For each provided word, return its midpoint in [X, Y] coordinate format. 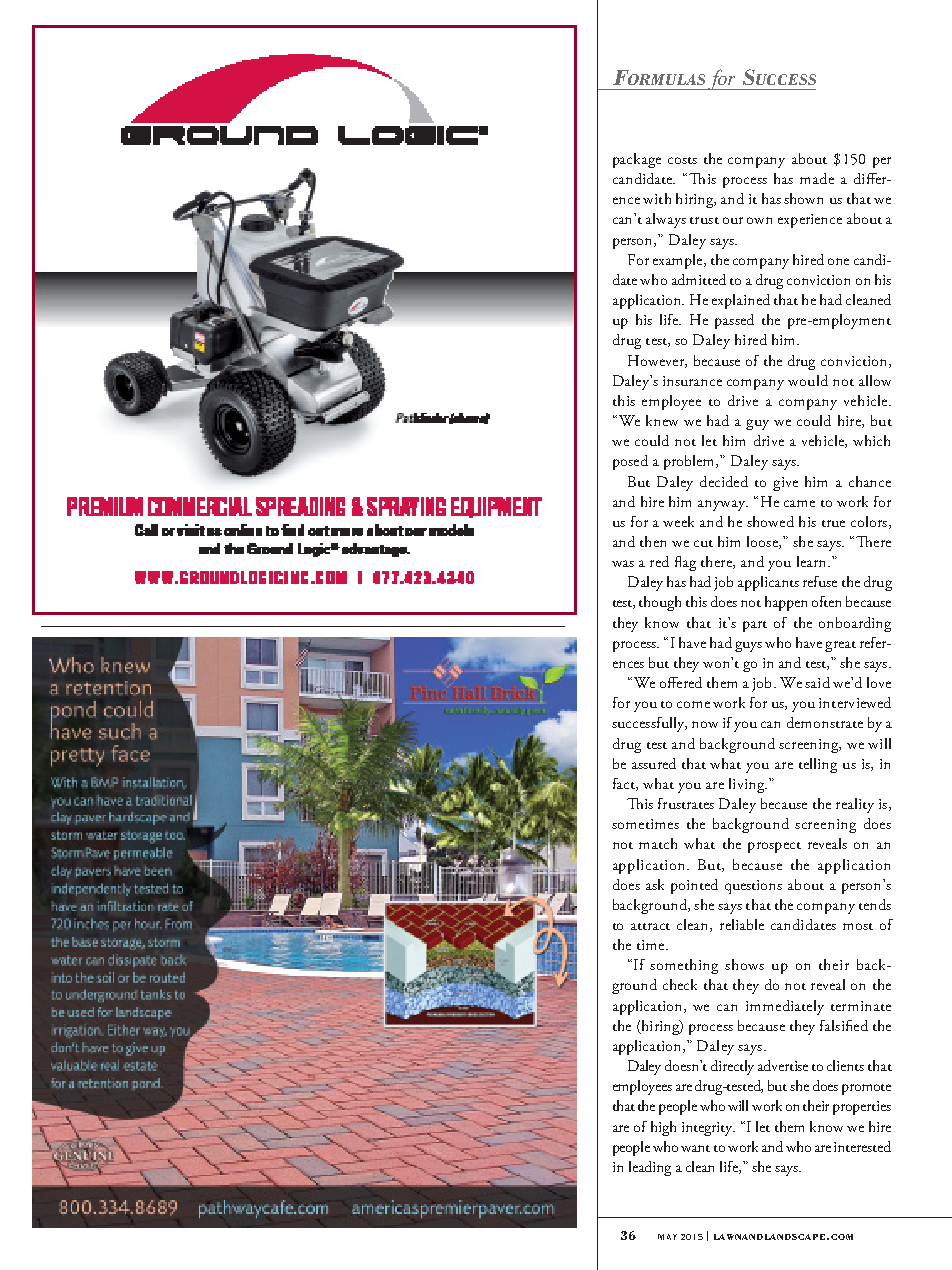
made [817, 178]
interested [862, 1146]
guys [748, 646]
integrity [708, 1129]
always [666, 220]
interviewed [855, 702]
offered [681, 682]
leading [650, 1168]
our [733, 220]
